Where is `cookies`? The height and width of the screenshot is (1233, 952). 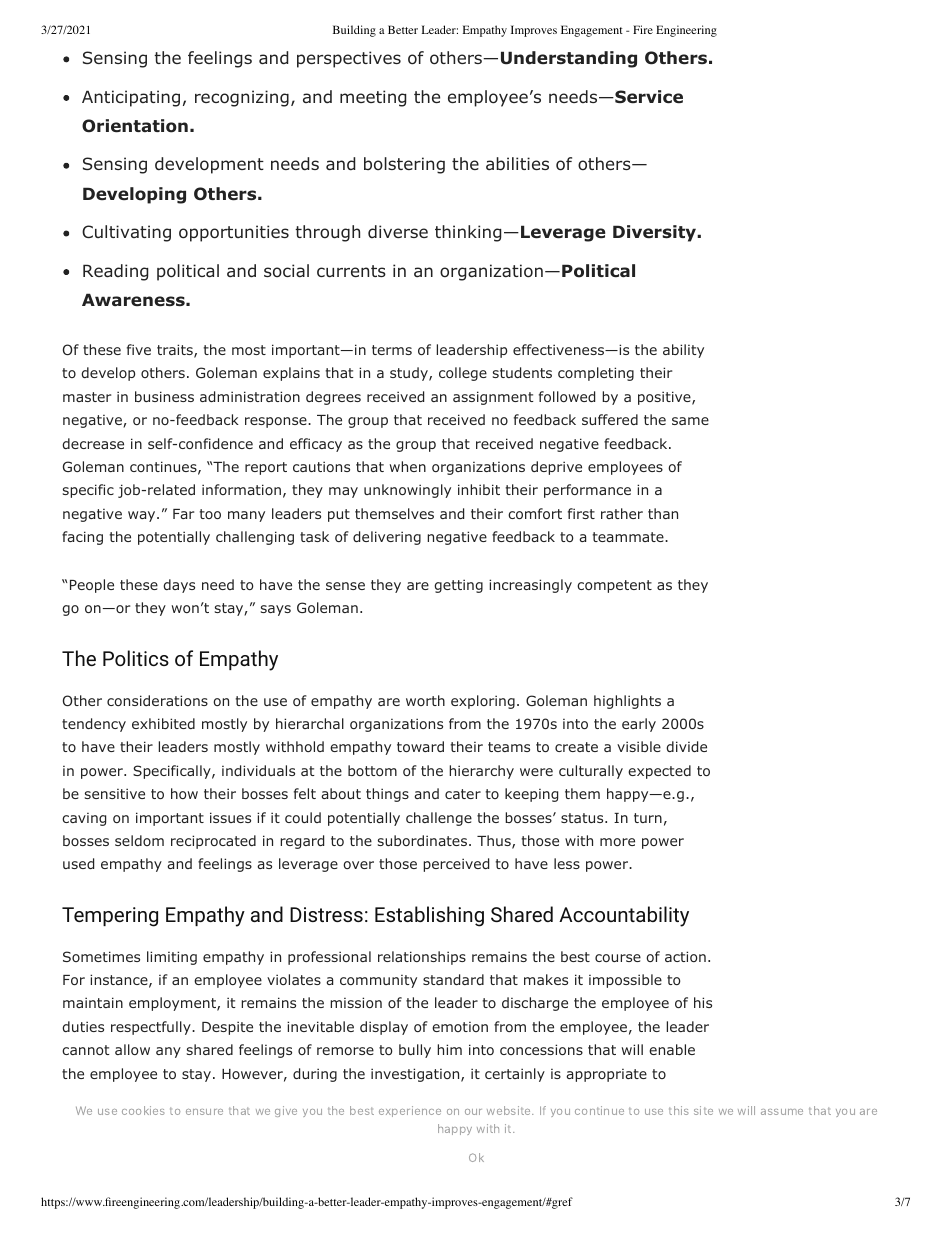 cookies is located at coordinates (143, 1110).
